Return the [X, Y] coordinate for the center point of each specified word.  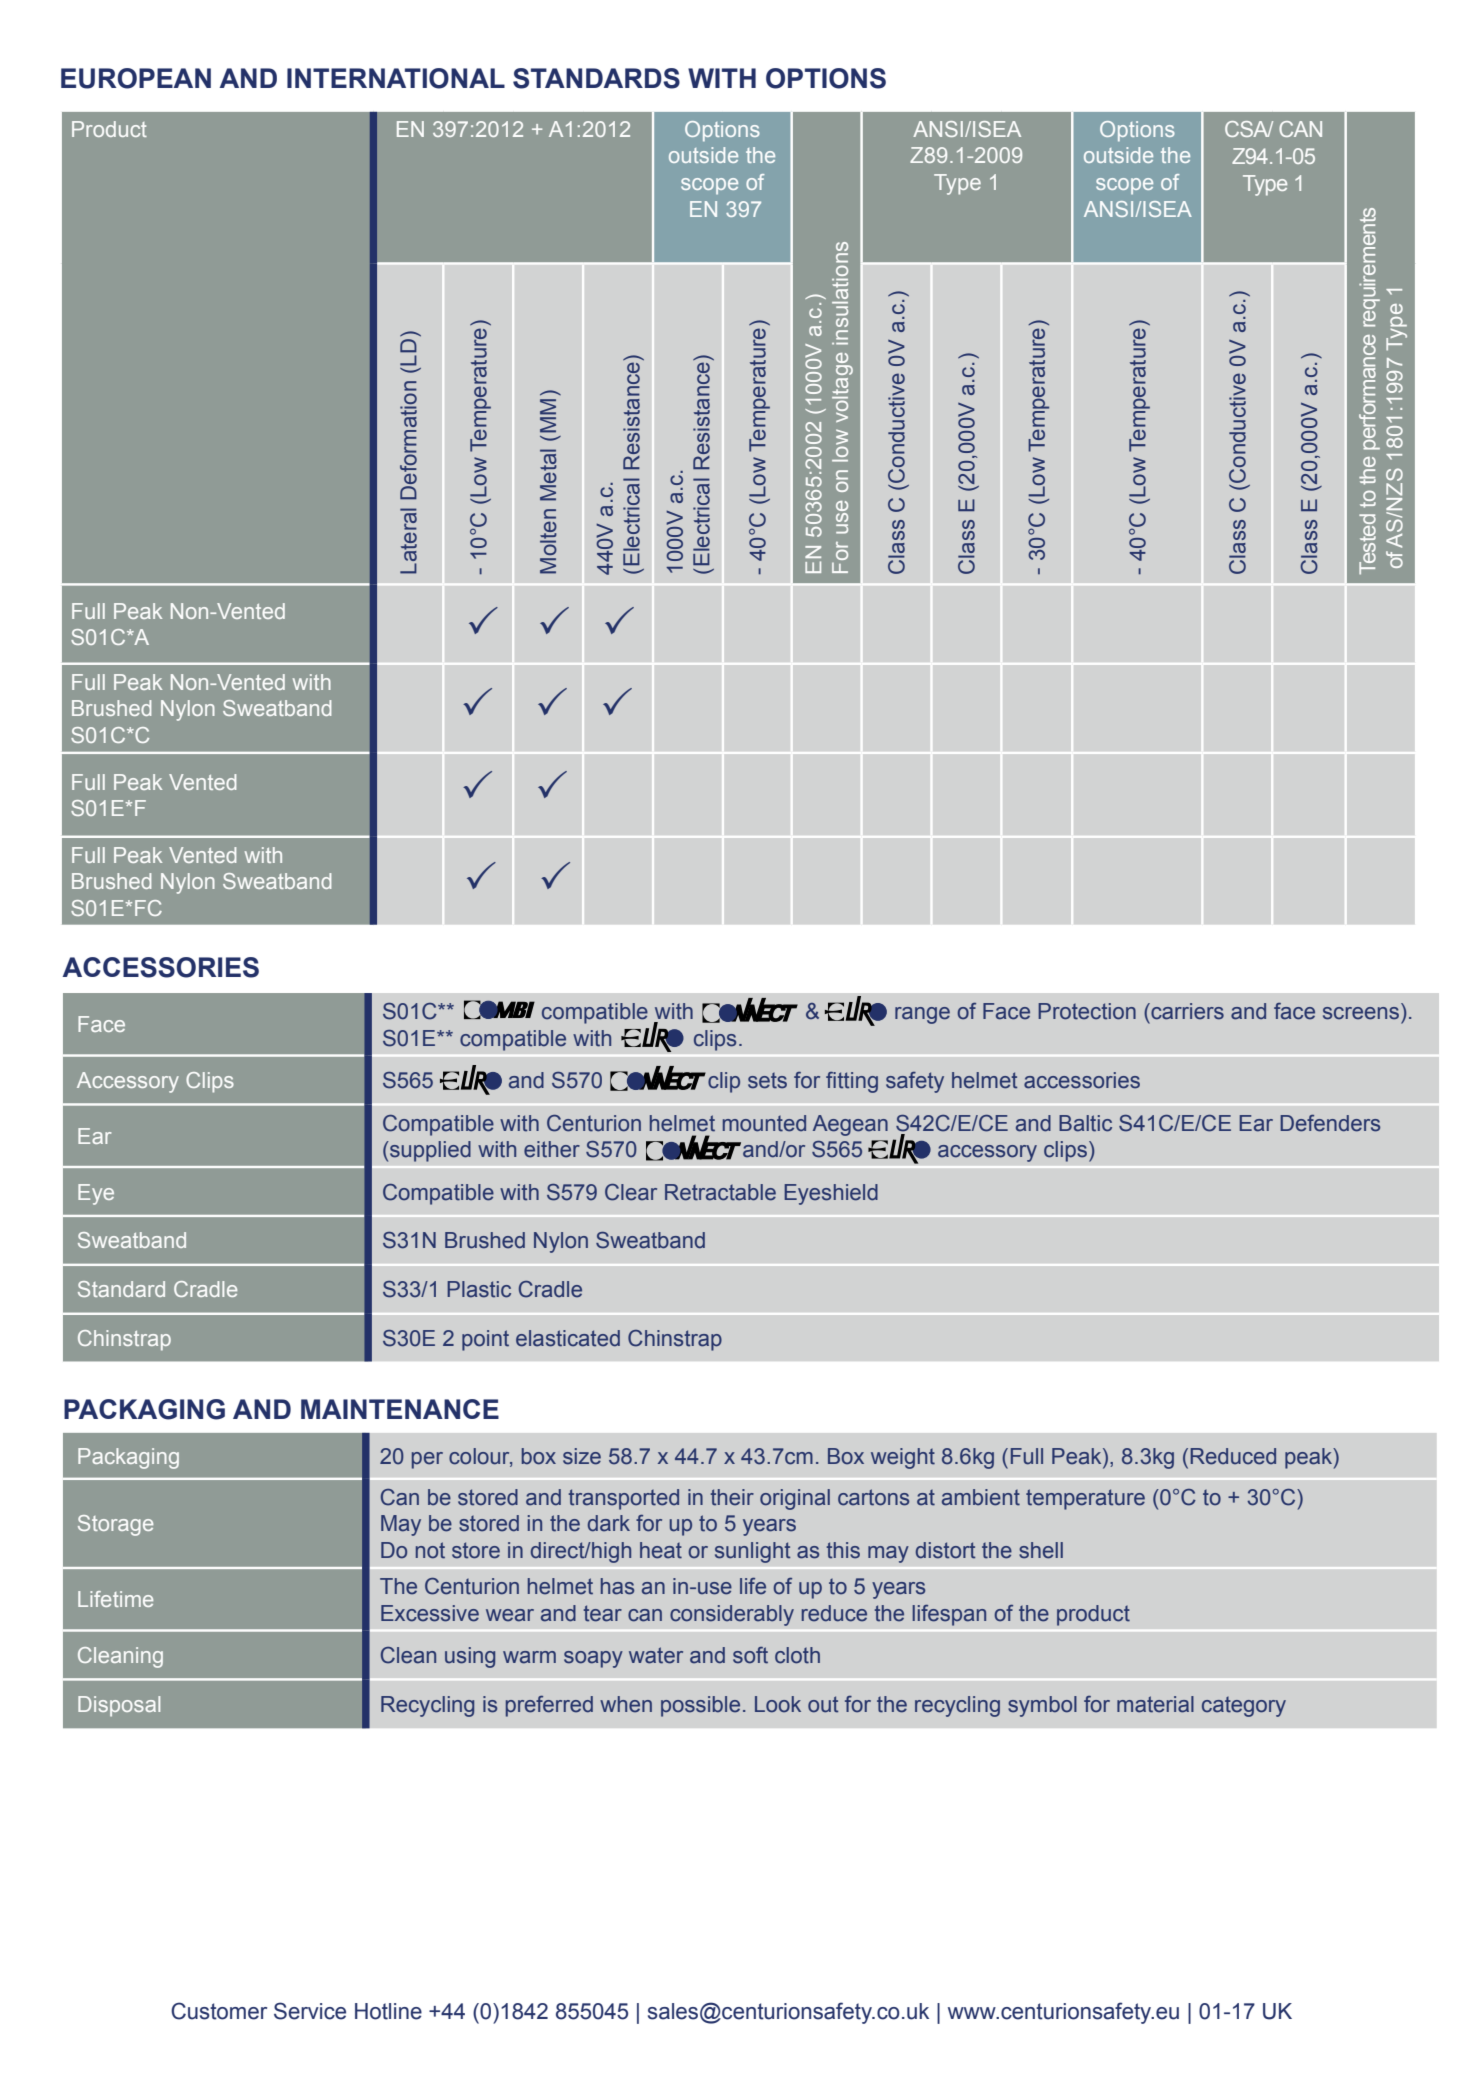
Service [310, 2011]
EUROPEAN [136, 78]
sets [767, 1081]
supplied [429, 1151]
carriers [1186, 1011]
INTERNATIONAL [396, 78]
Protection [1087, 1011]
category [1244, 1707]
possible [700, 1706]
